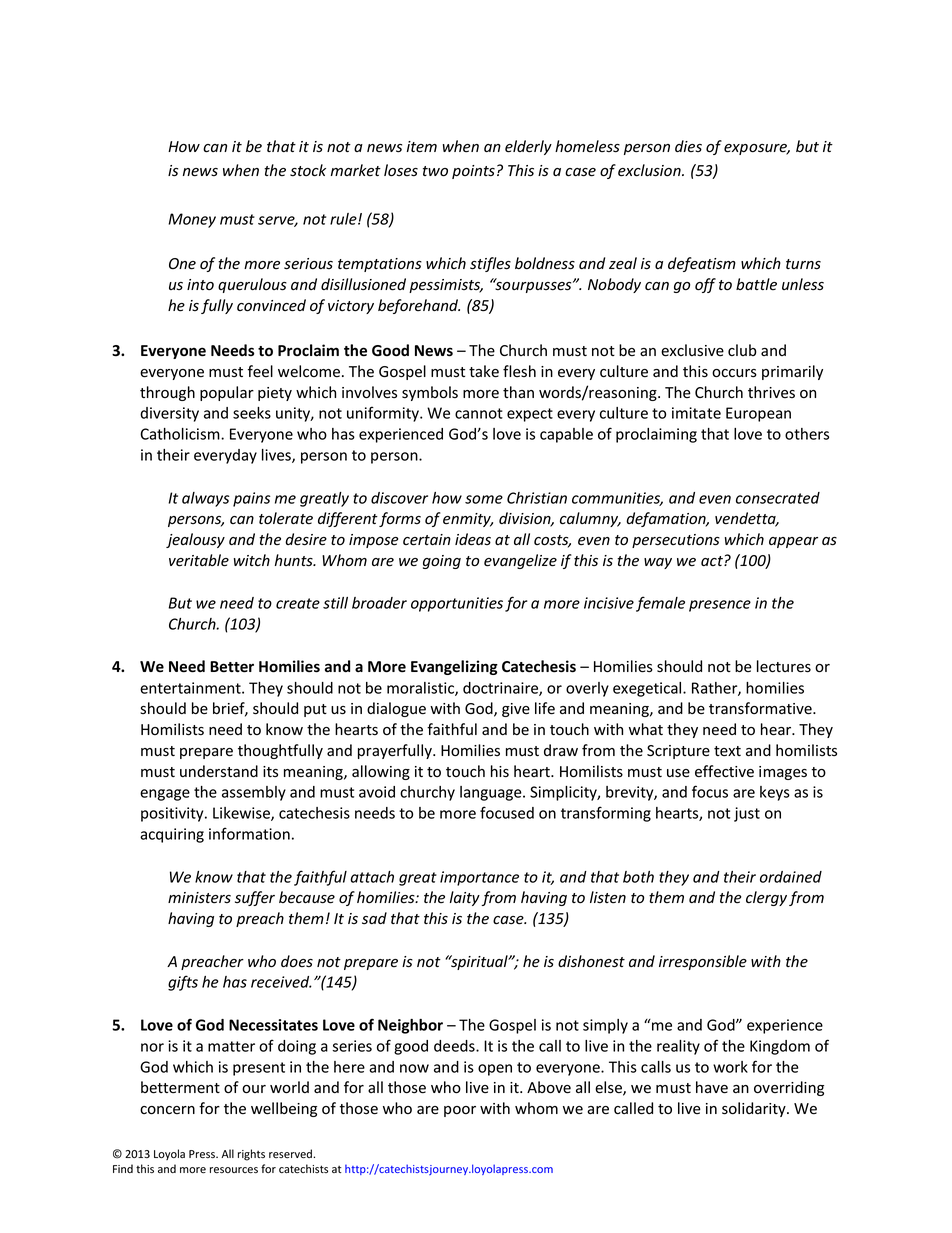  Describe the element at coordinates (755, 1109) in the screenshot. I see `solidarity` at that location.
